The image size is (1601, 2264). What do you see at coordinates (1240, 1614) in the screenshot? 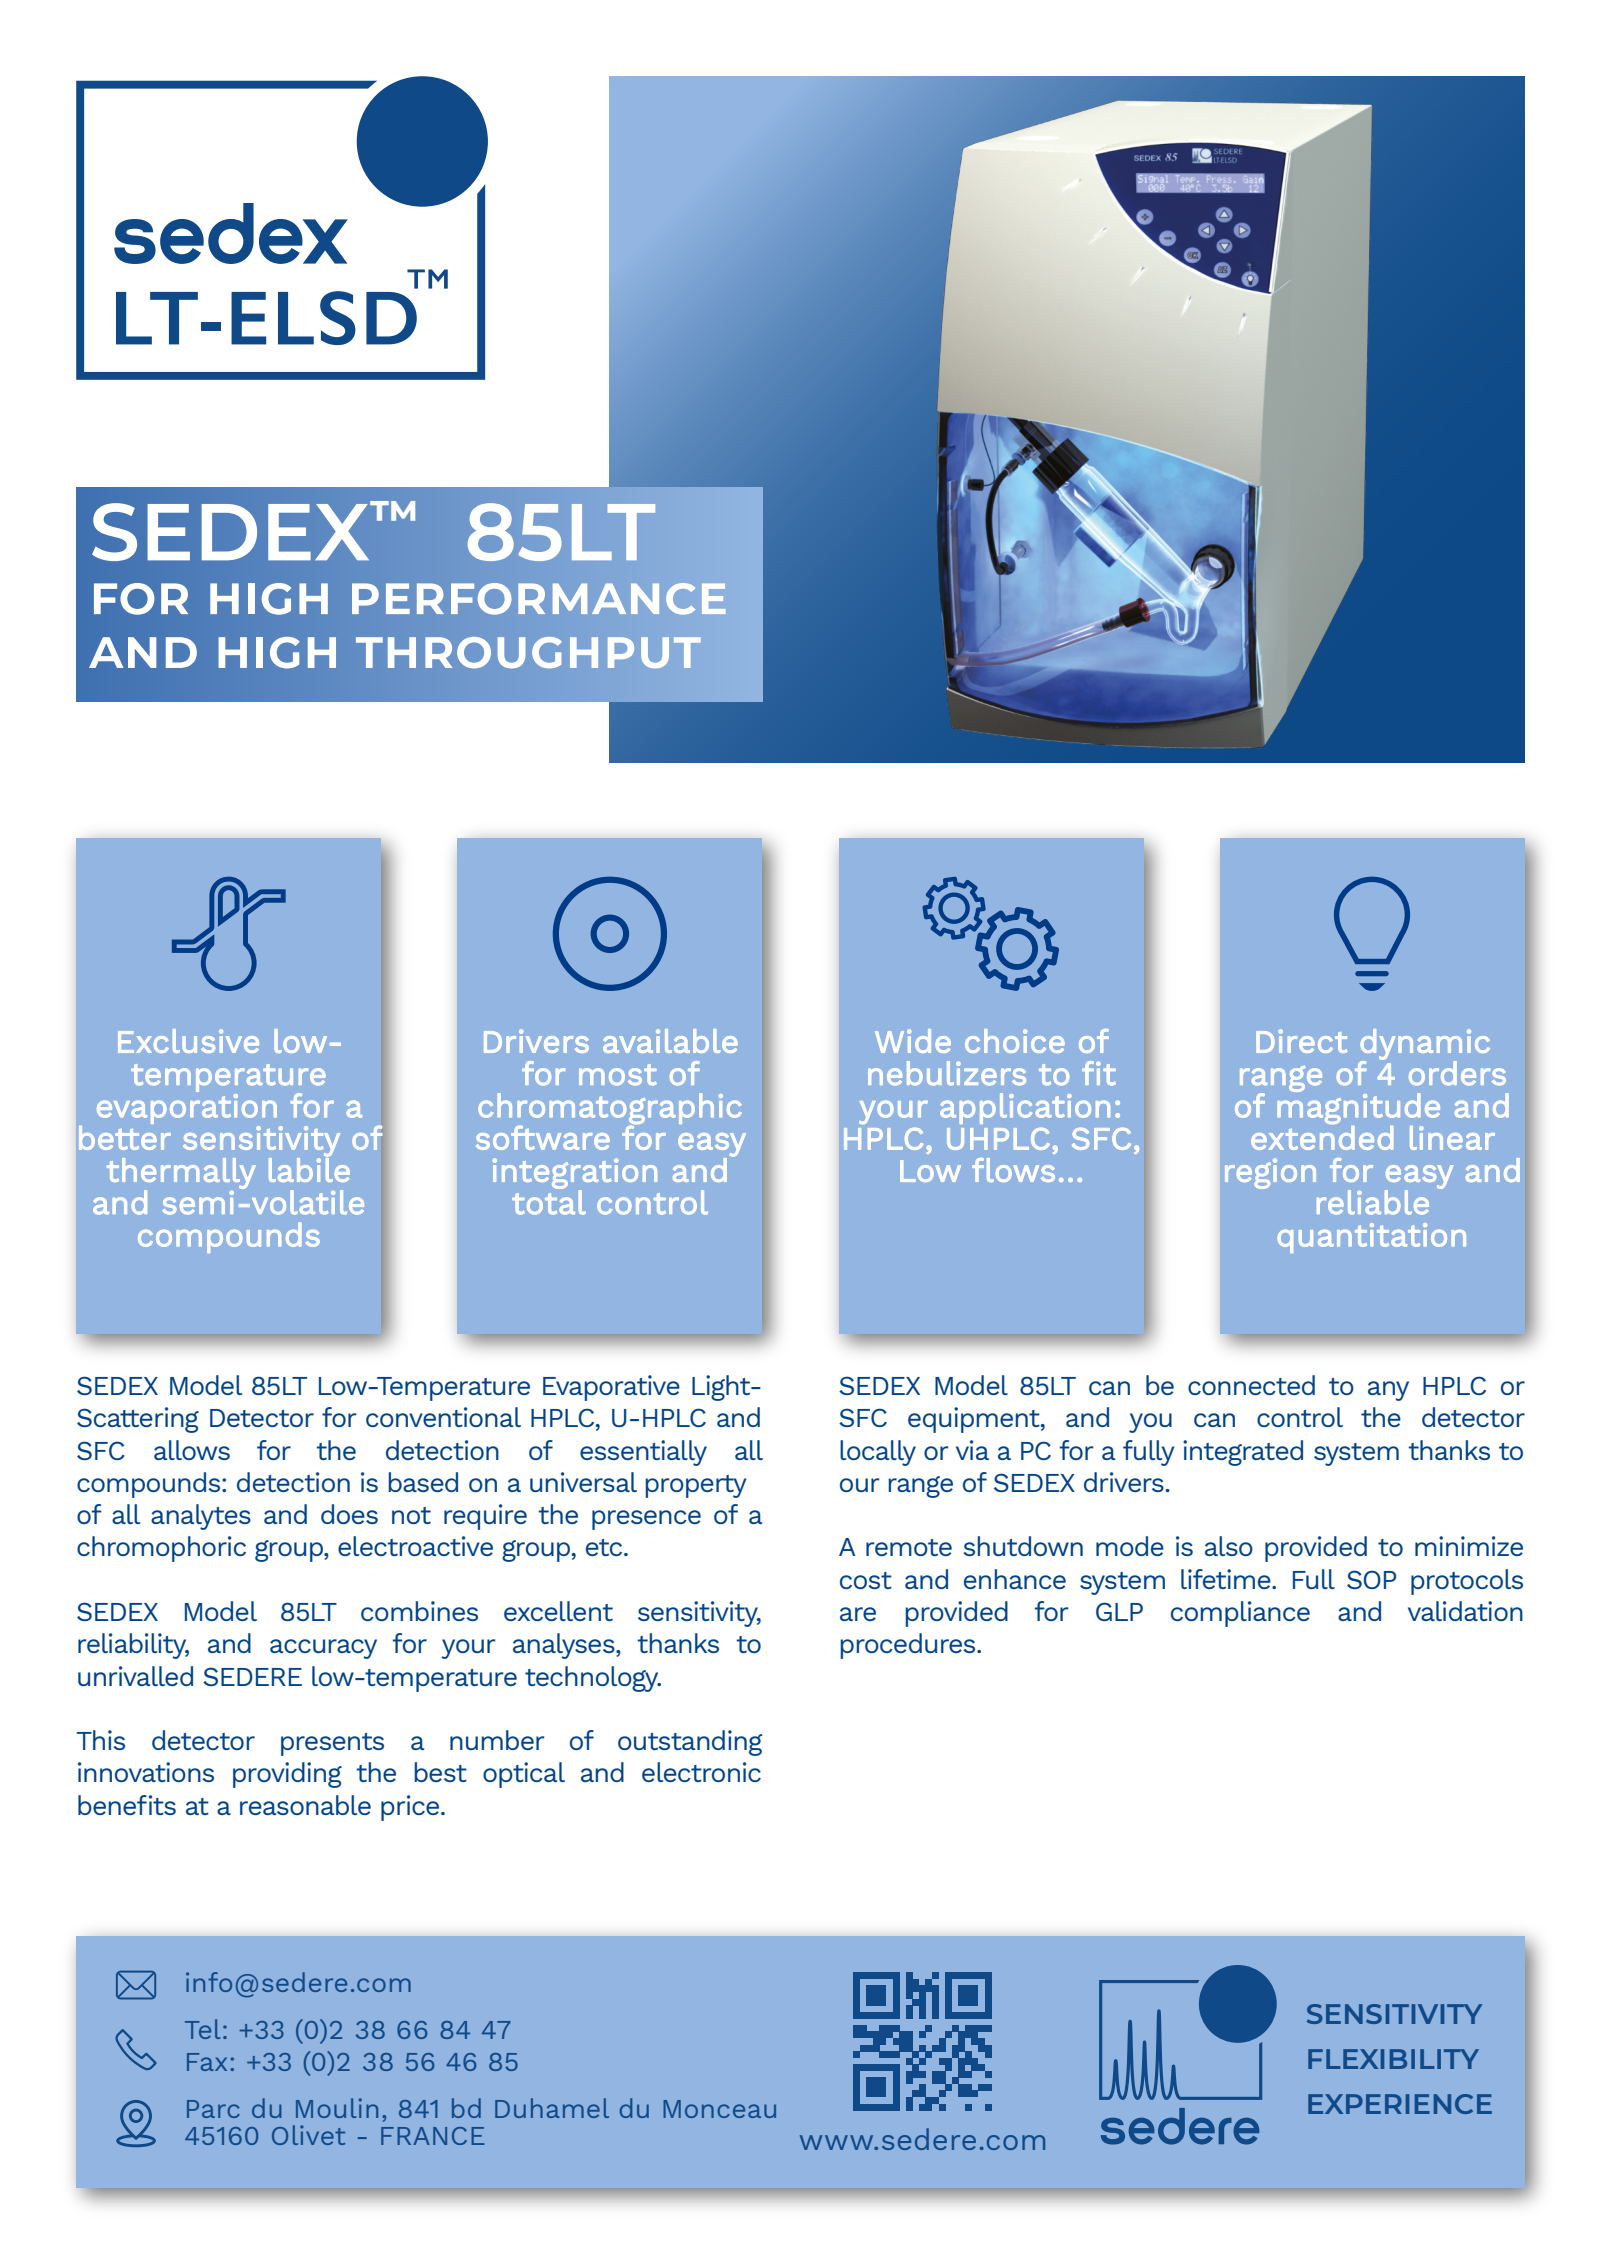
I see `compliance` at bounding box center [1240, 1614].
